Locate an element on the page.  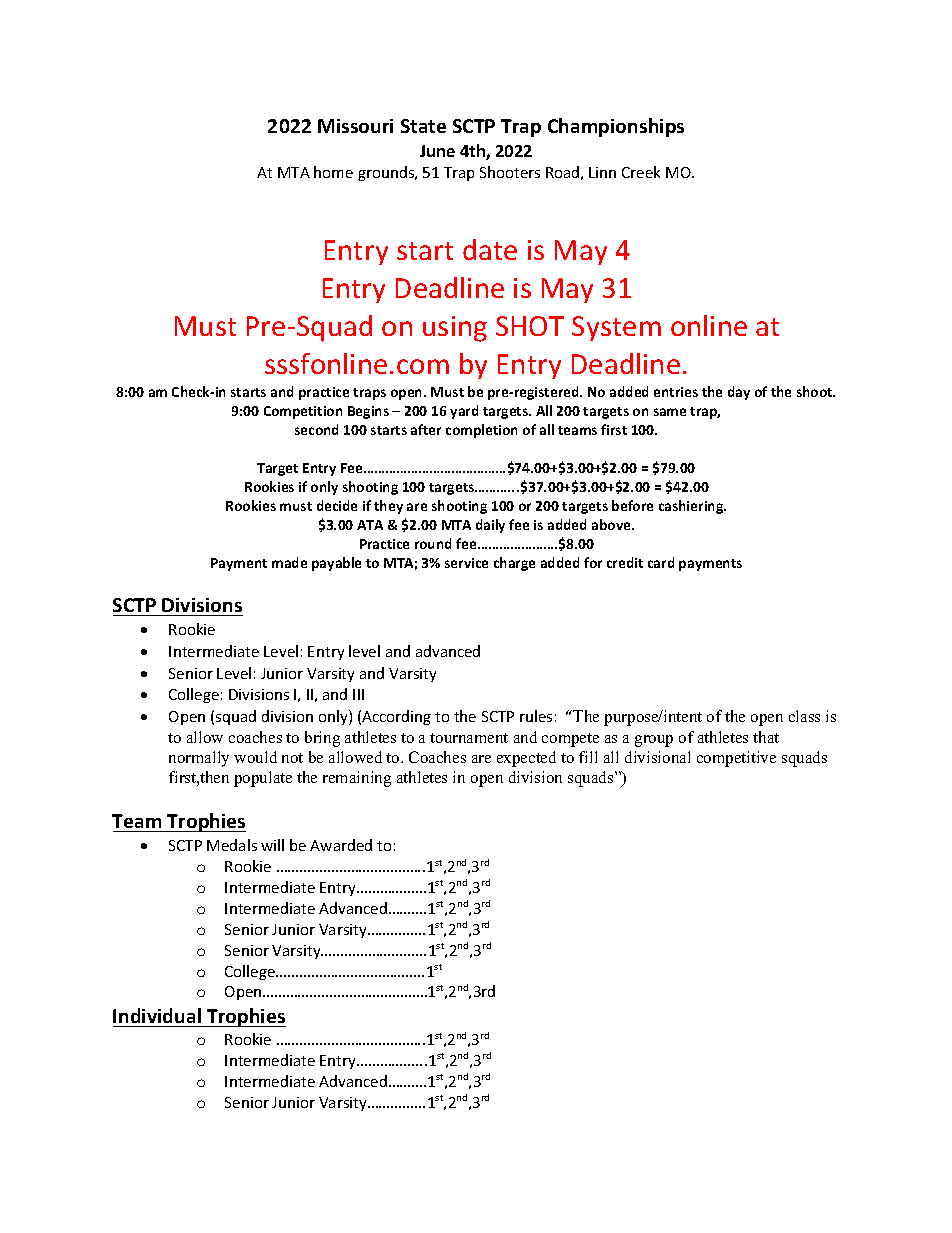
home is located at coordinates (333, 172).
